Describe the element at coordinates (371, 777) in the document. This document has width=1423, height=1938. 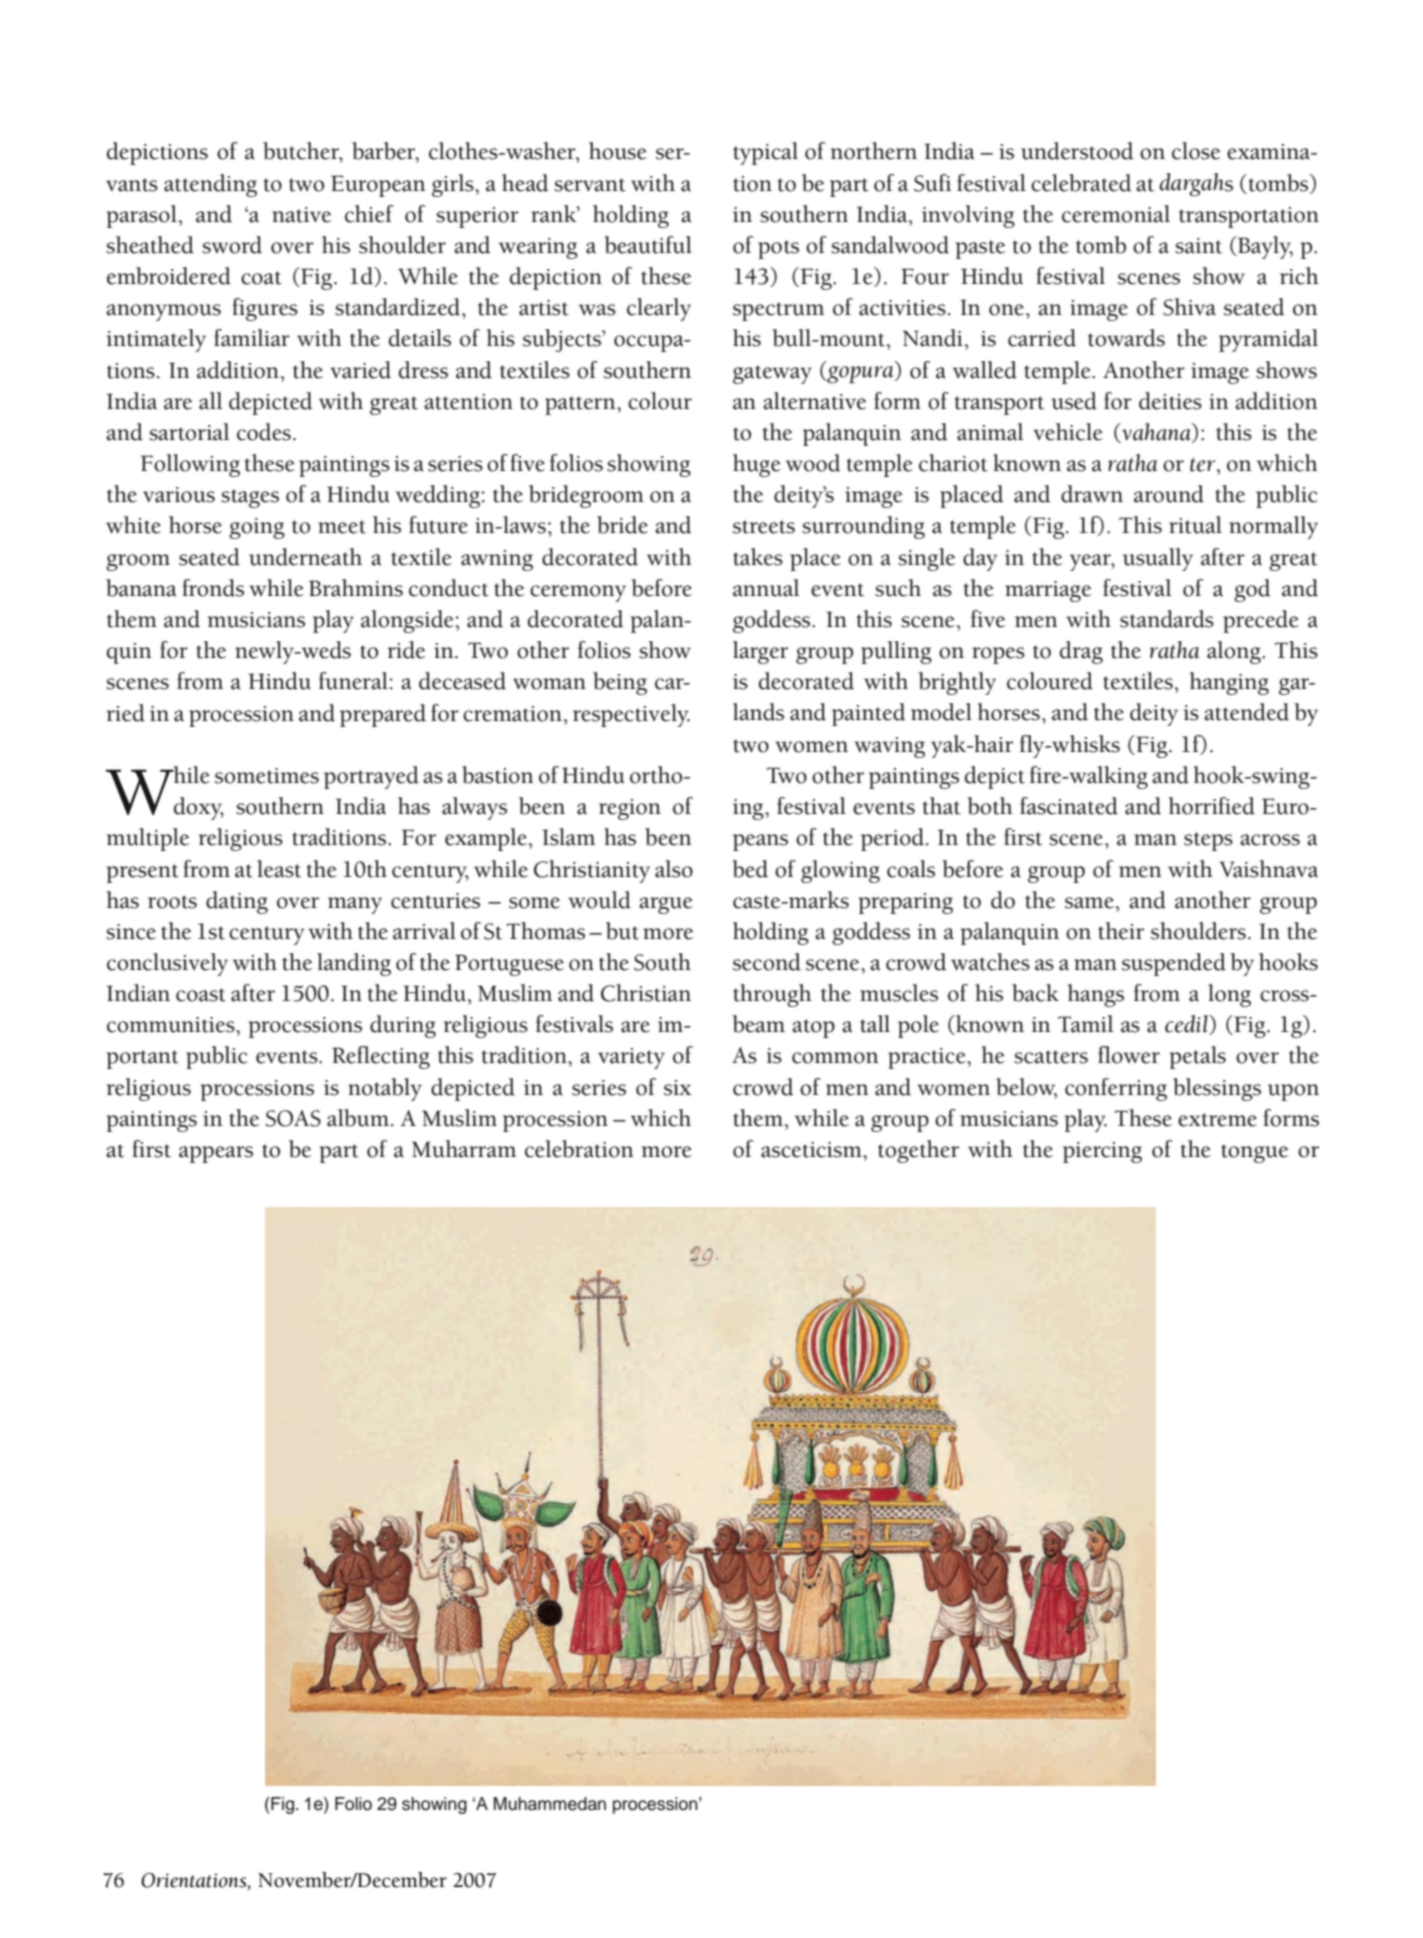
I see `portrayed` at that location.
